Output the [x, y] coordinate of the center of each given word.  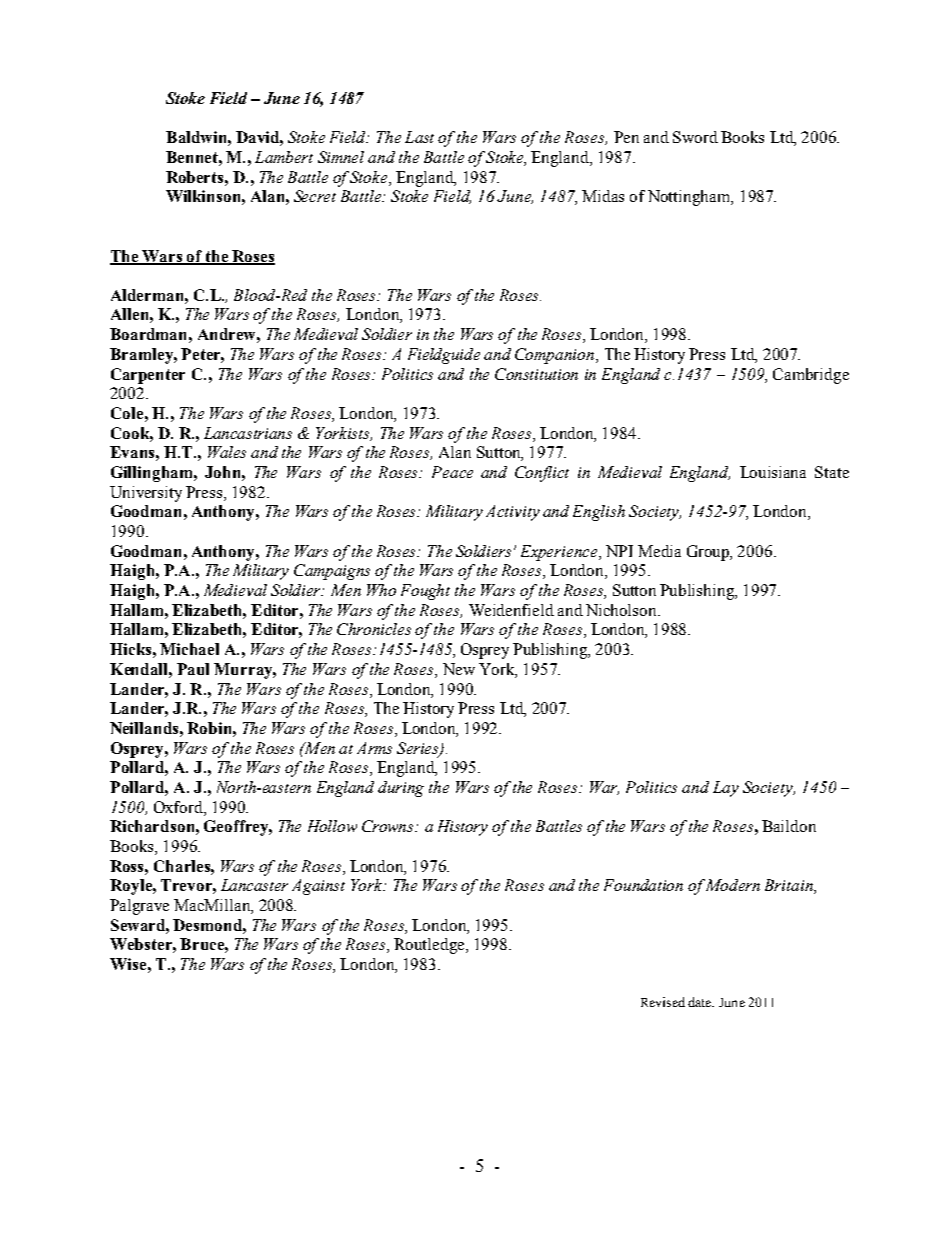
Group [709, 553]
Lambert [284, 157]
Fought [425, 592]
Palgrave [139, 907]
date [701, 1002]
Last [419, 137]
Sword [695, 137]
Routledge [430, 946]
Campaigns [332, 572]
